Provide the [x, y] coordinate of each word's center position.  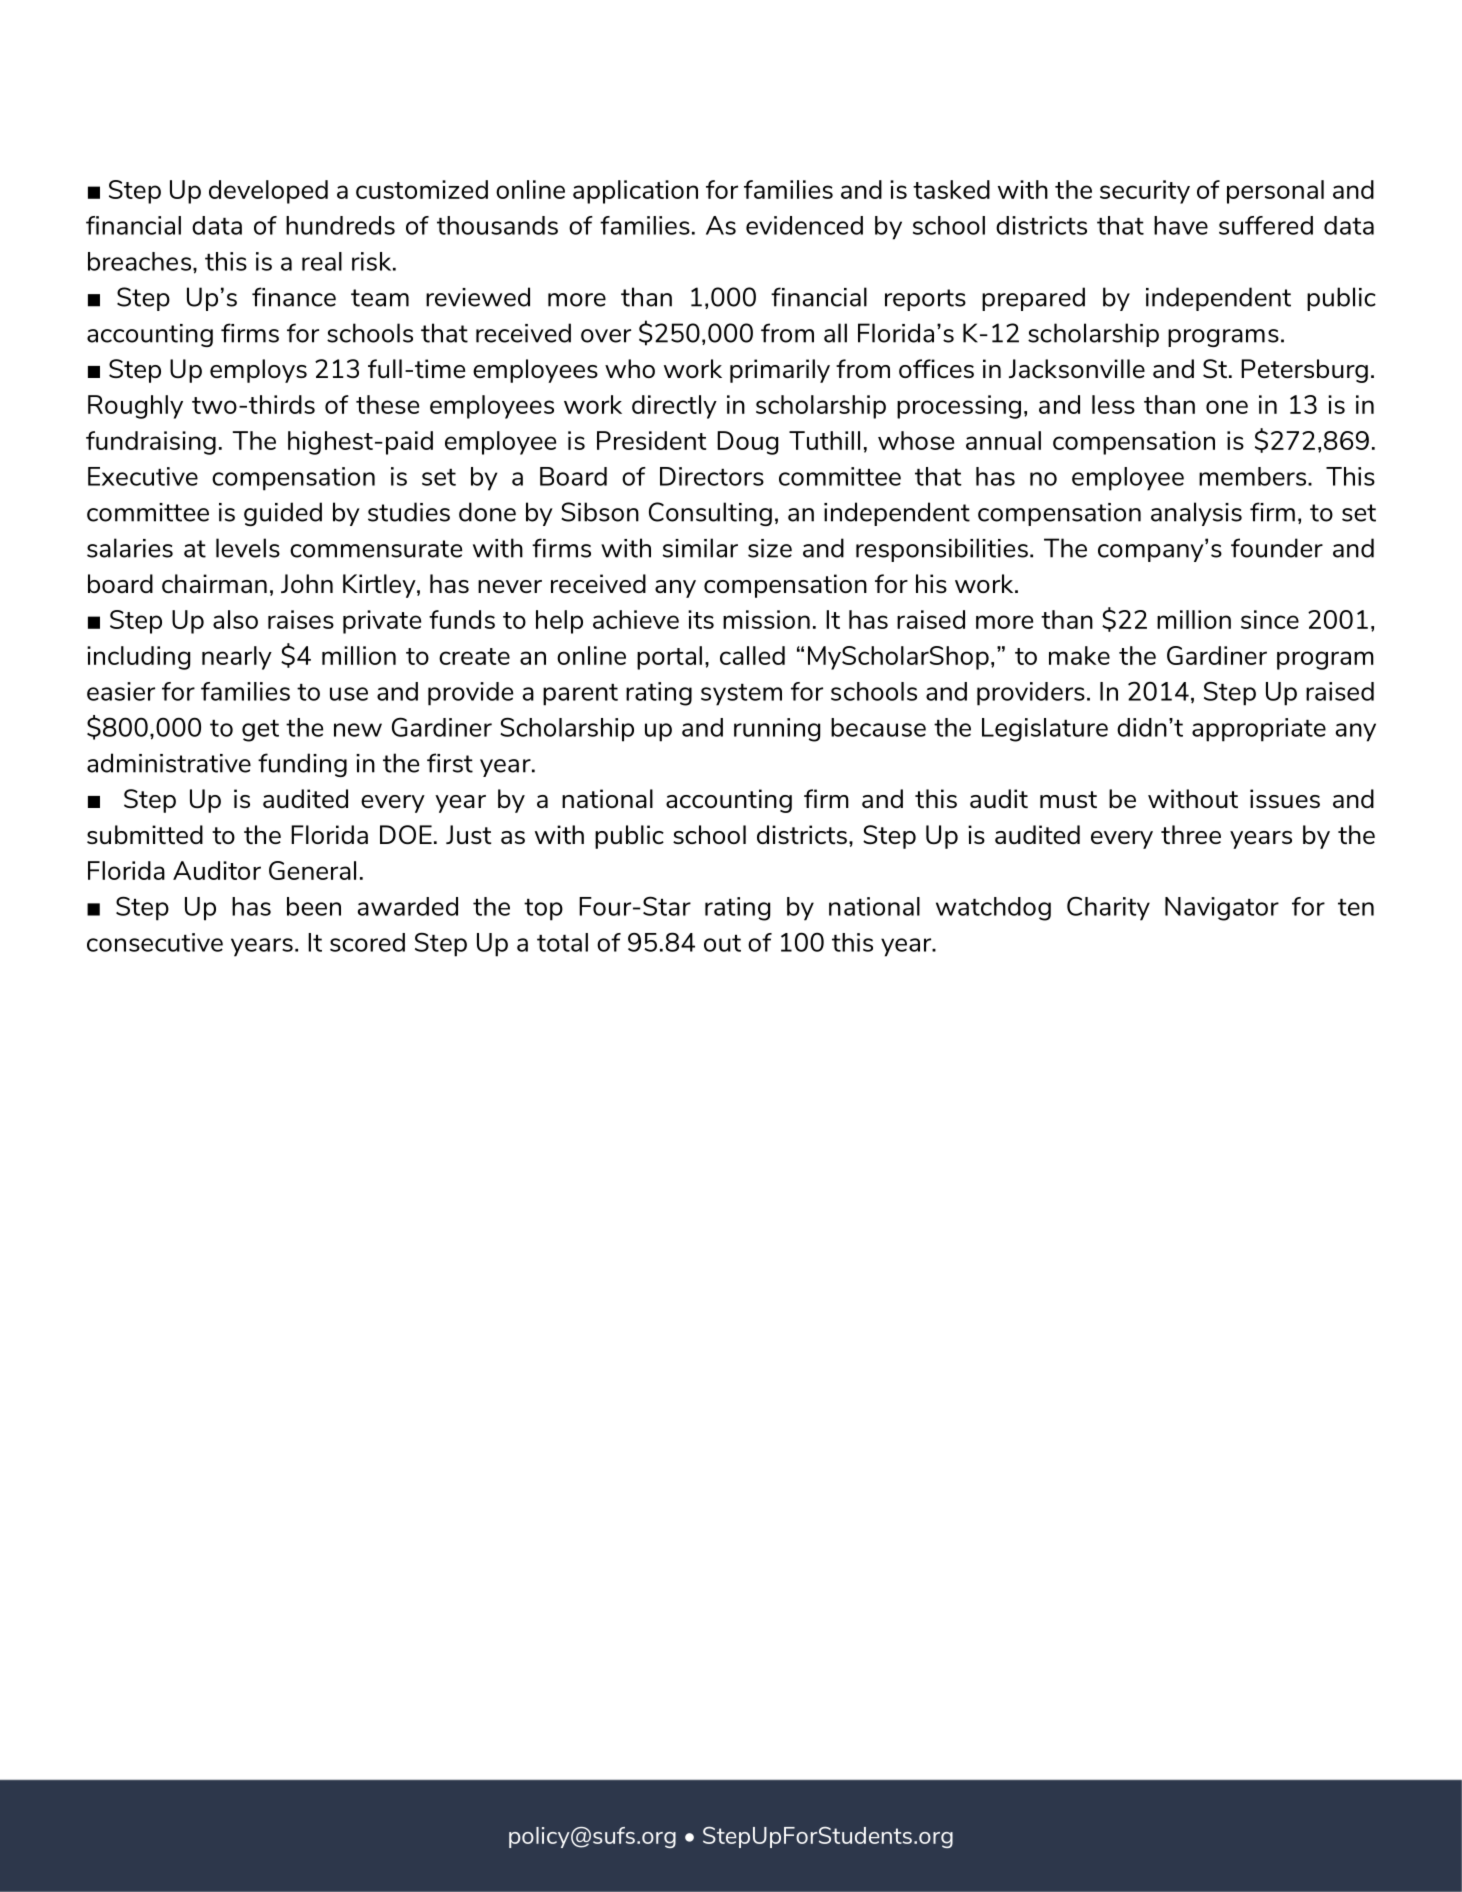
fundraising [151, 443]
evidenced [804, 225]
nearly [237, 658]
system [741, 695]
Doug [747, 443]
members [1252, 476]
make [1079, 655]
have [1181, 225]
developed [268, 192]
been [314, 906]
